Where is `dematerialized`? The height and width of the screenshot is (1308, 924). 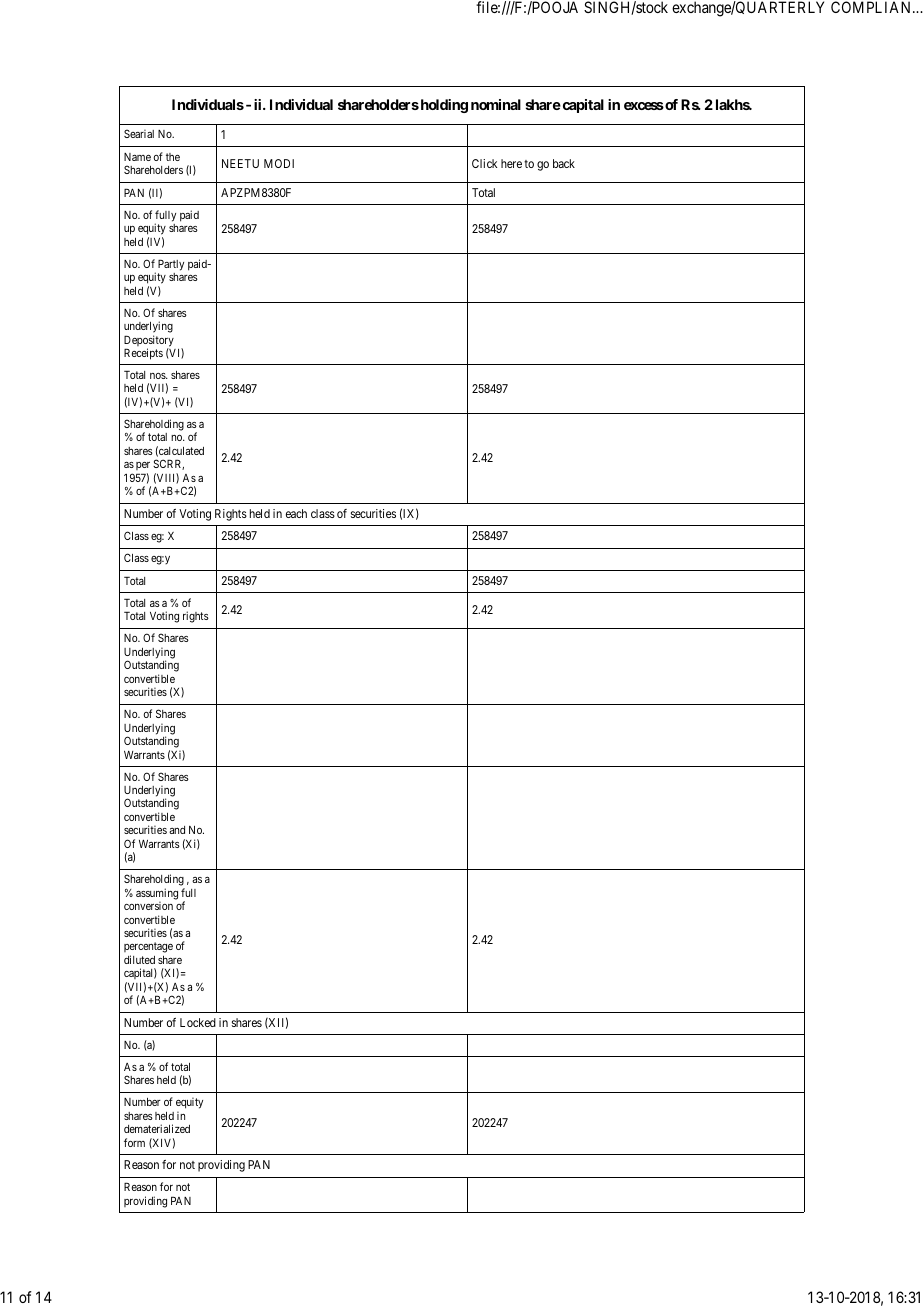
dematerialized is located at coordinates (157, 1128).
